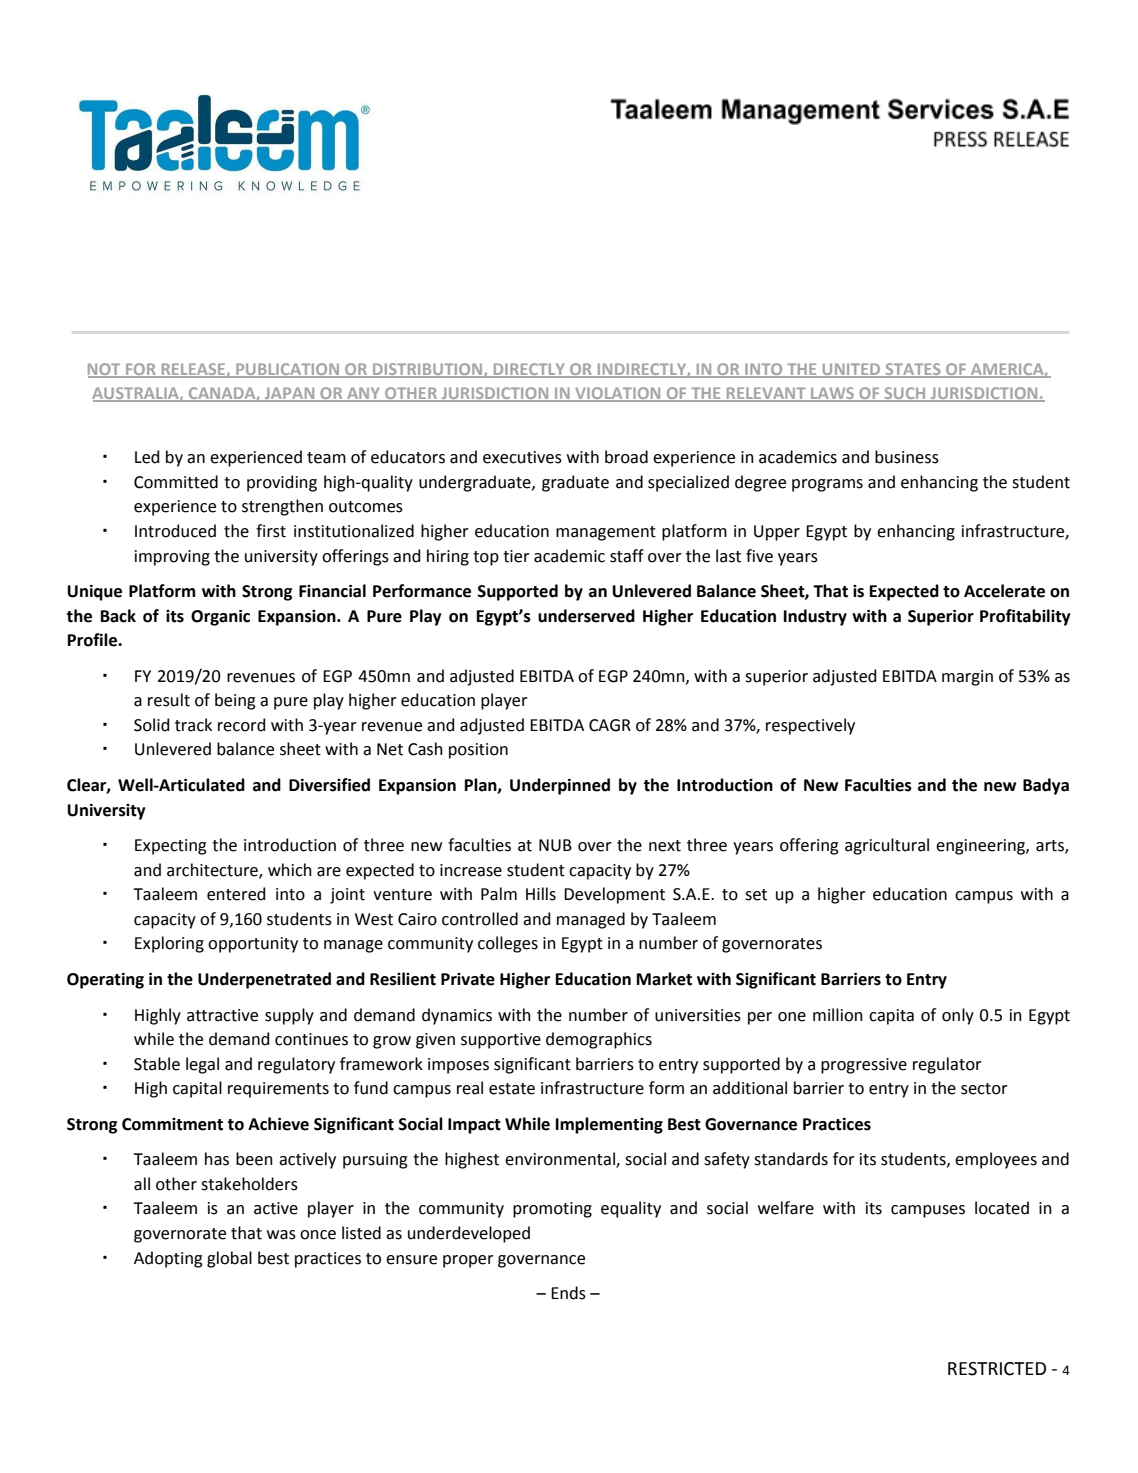 The image size is (1138, 1473). I want to click on underserved, so click(586, 616).
